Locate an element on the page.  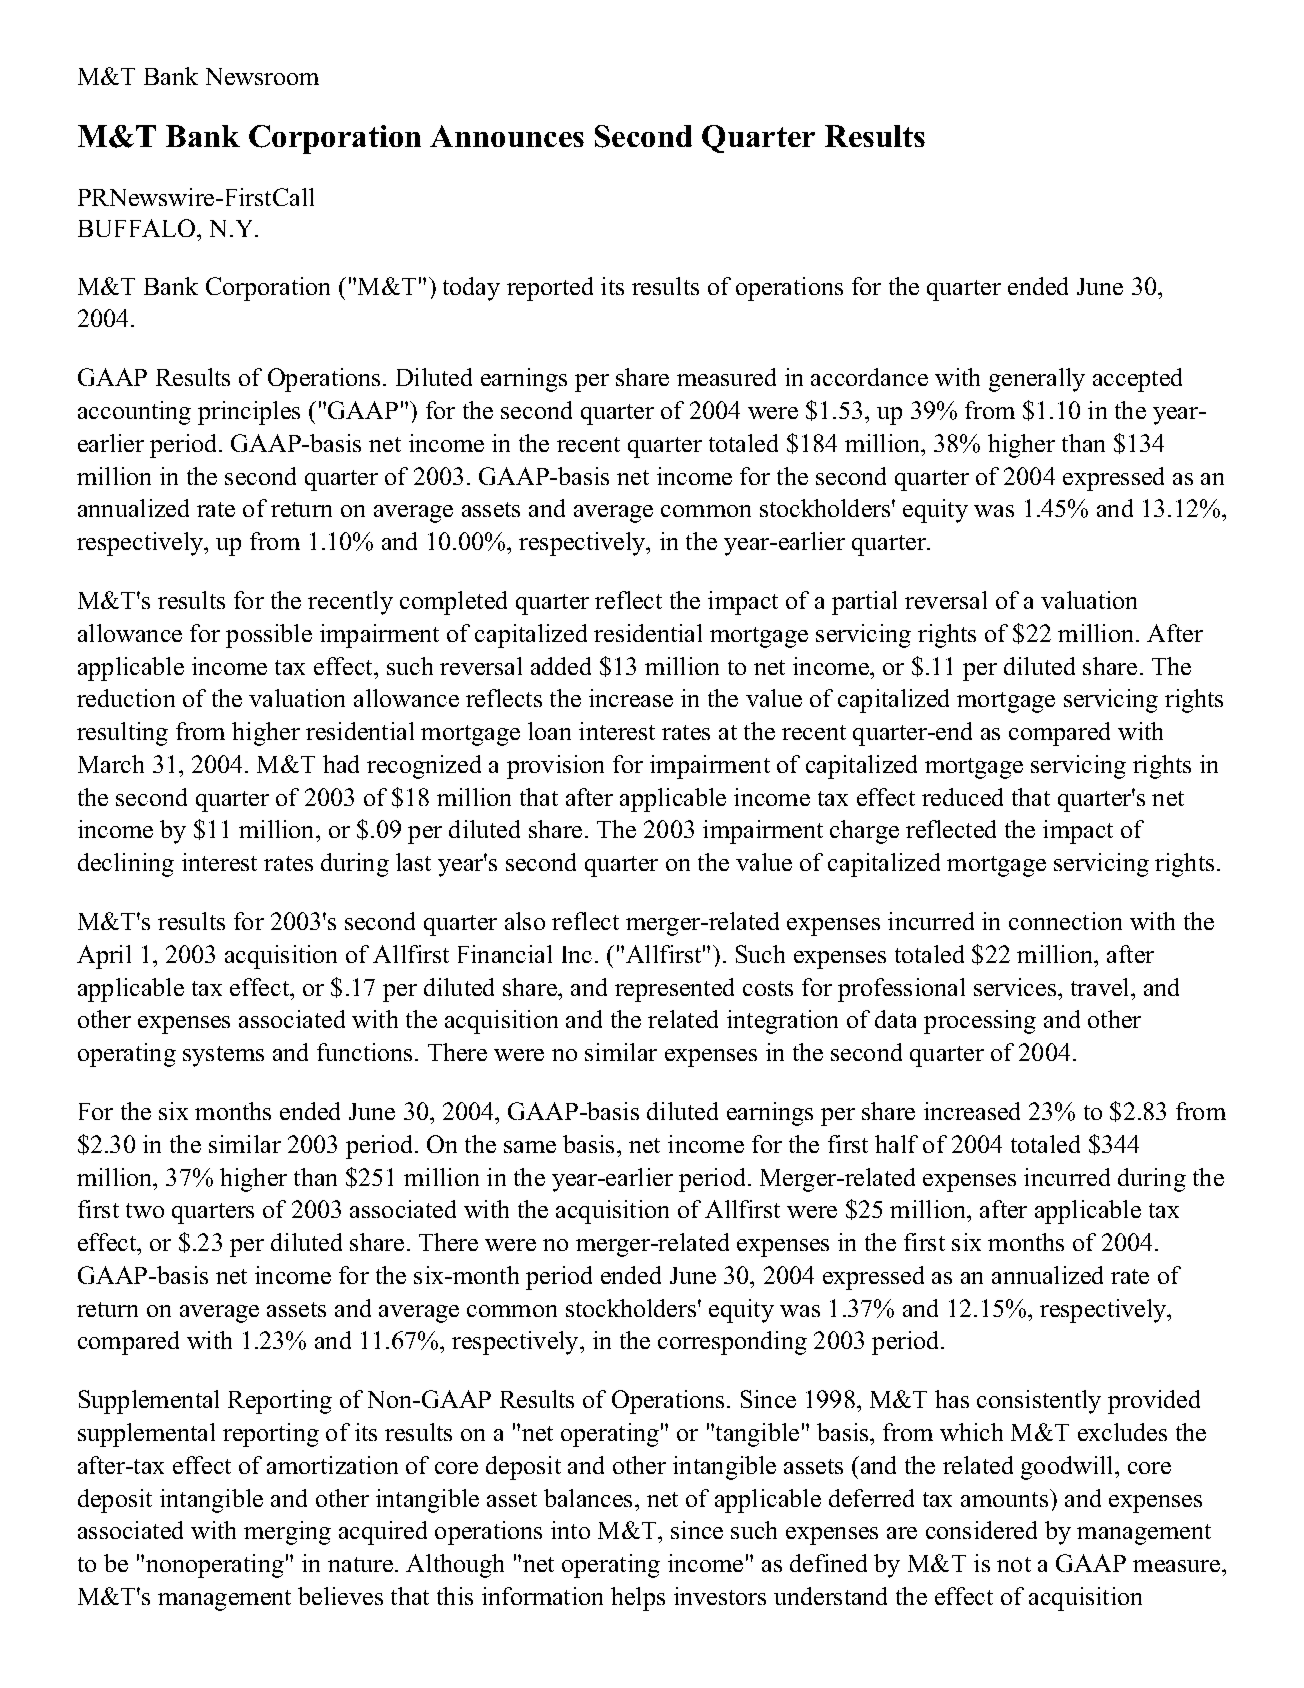
added is located at coordinates (561, 666).
